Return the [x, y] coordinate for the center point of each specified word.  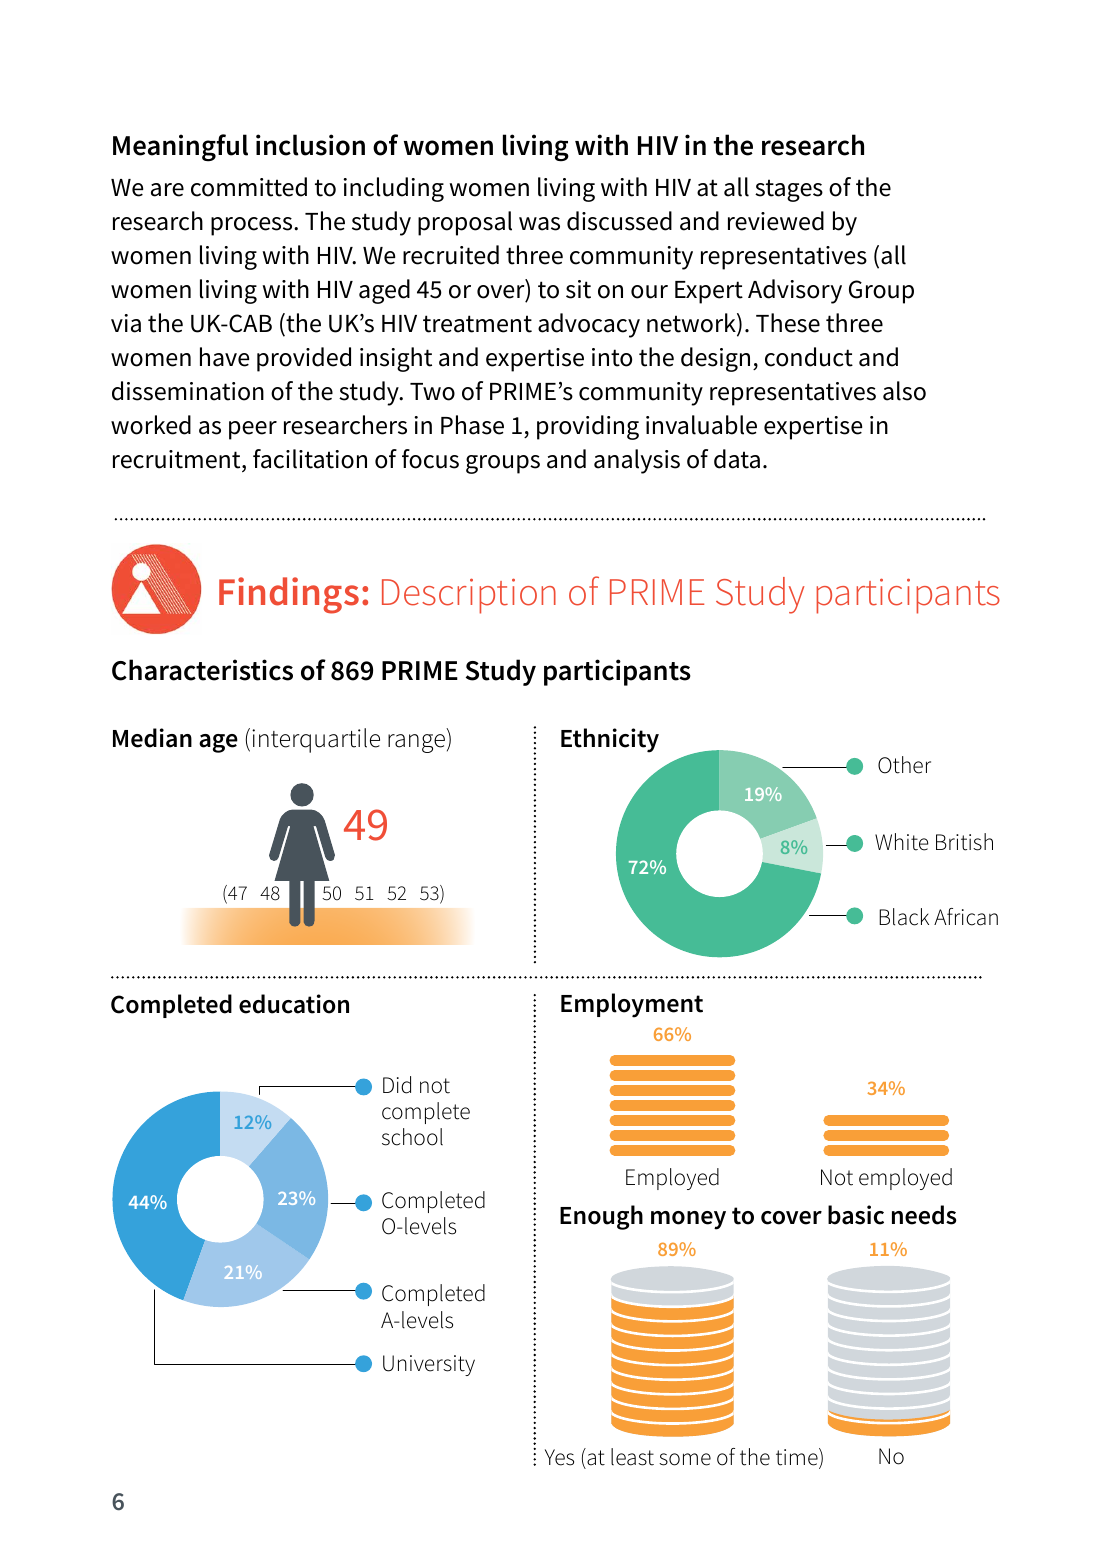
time [798, 1458]
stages [789, 190]
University [429, 1365]
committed [249, 187]
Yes [559, 1457]
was [539, 224]
